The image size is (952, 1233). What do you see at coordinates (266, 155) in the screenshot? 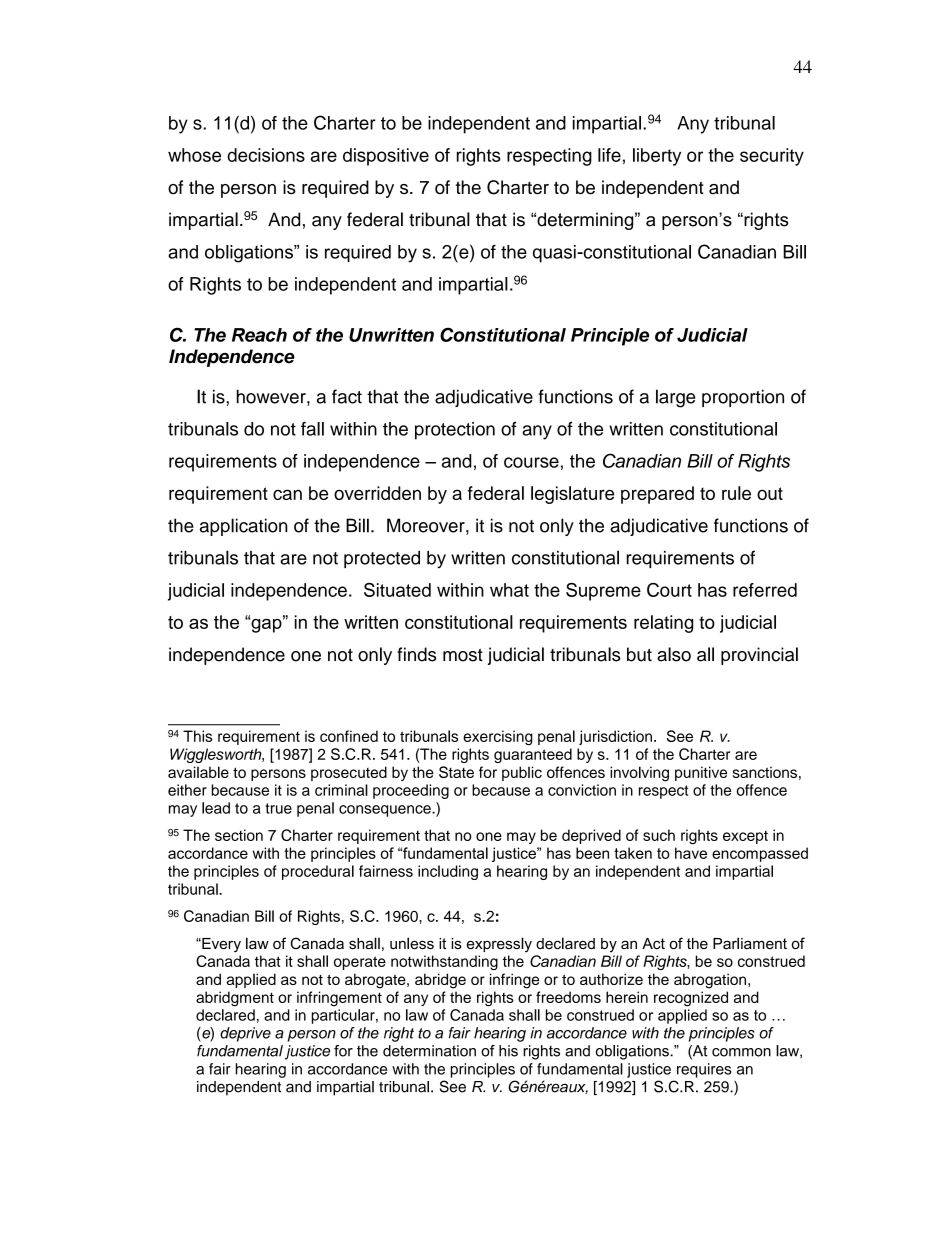
I see `decisions` at bounding box center [266, 155].
